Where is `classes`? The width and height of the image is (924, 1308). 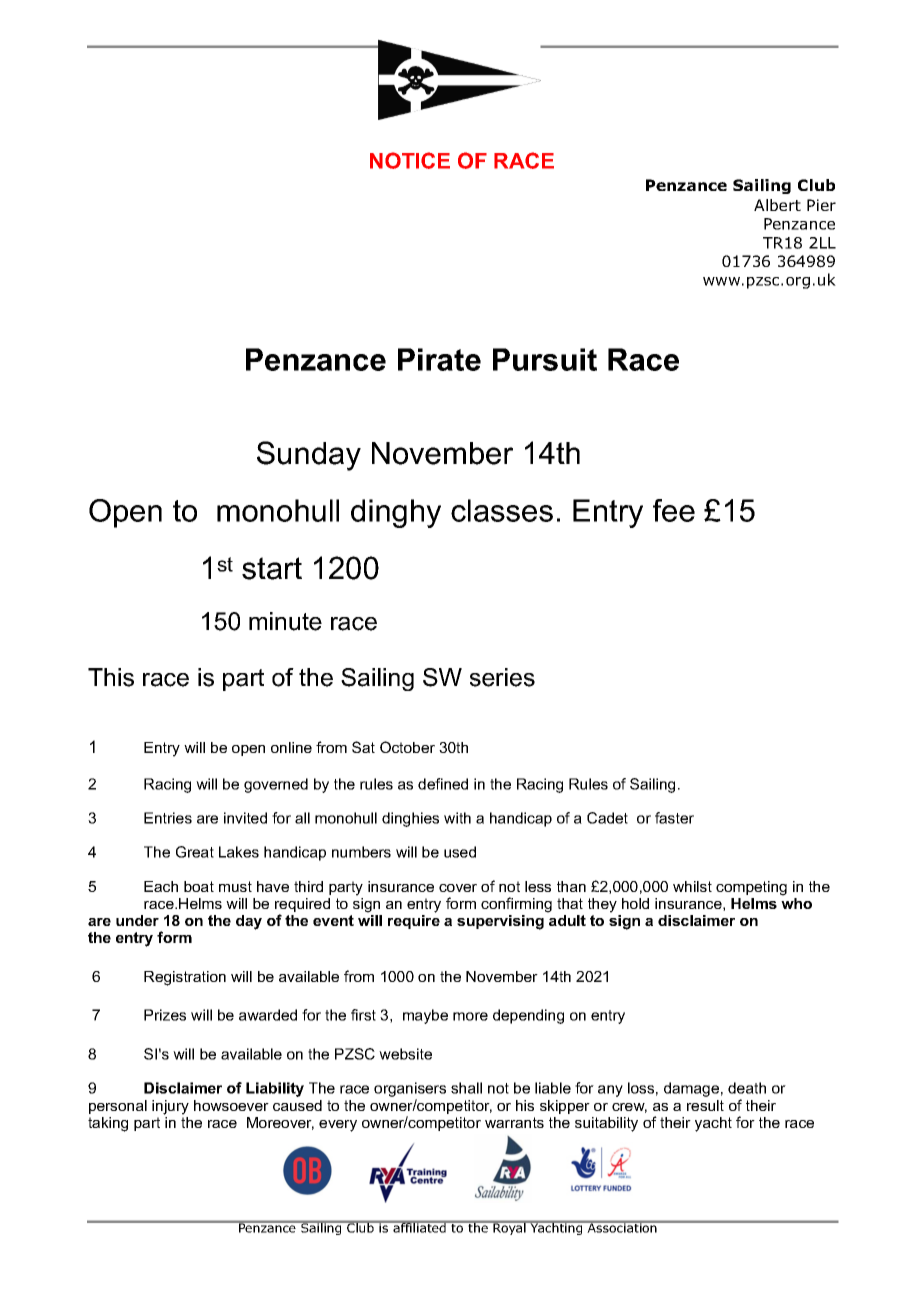 classes is located at coordinates (502, 510).
